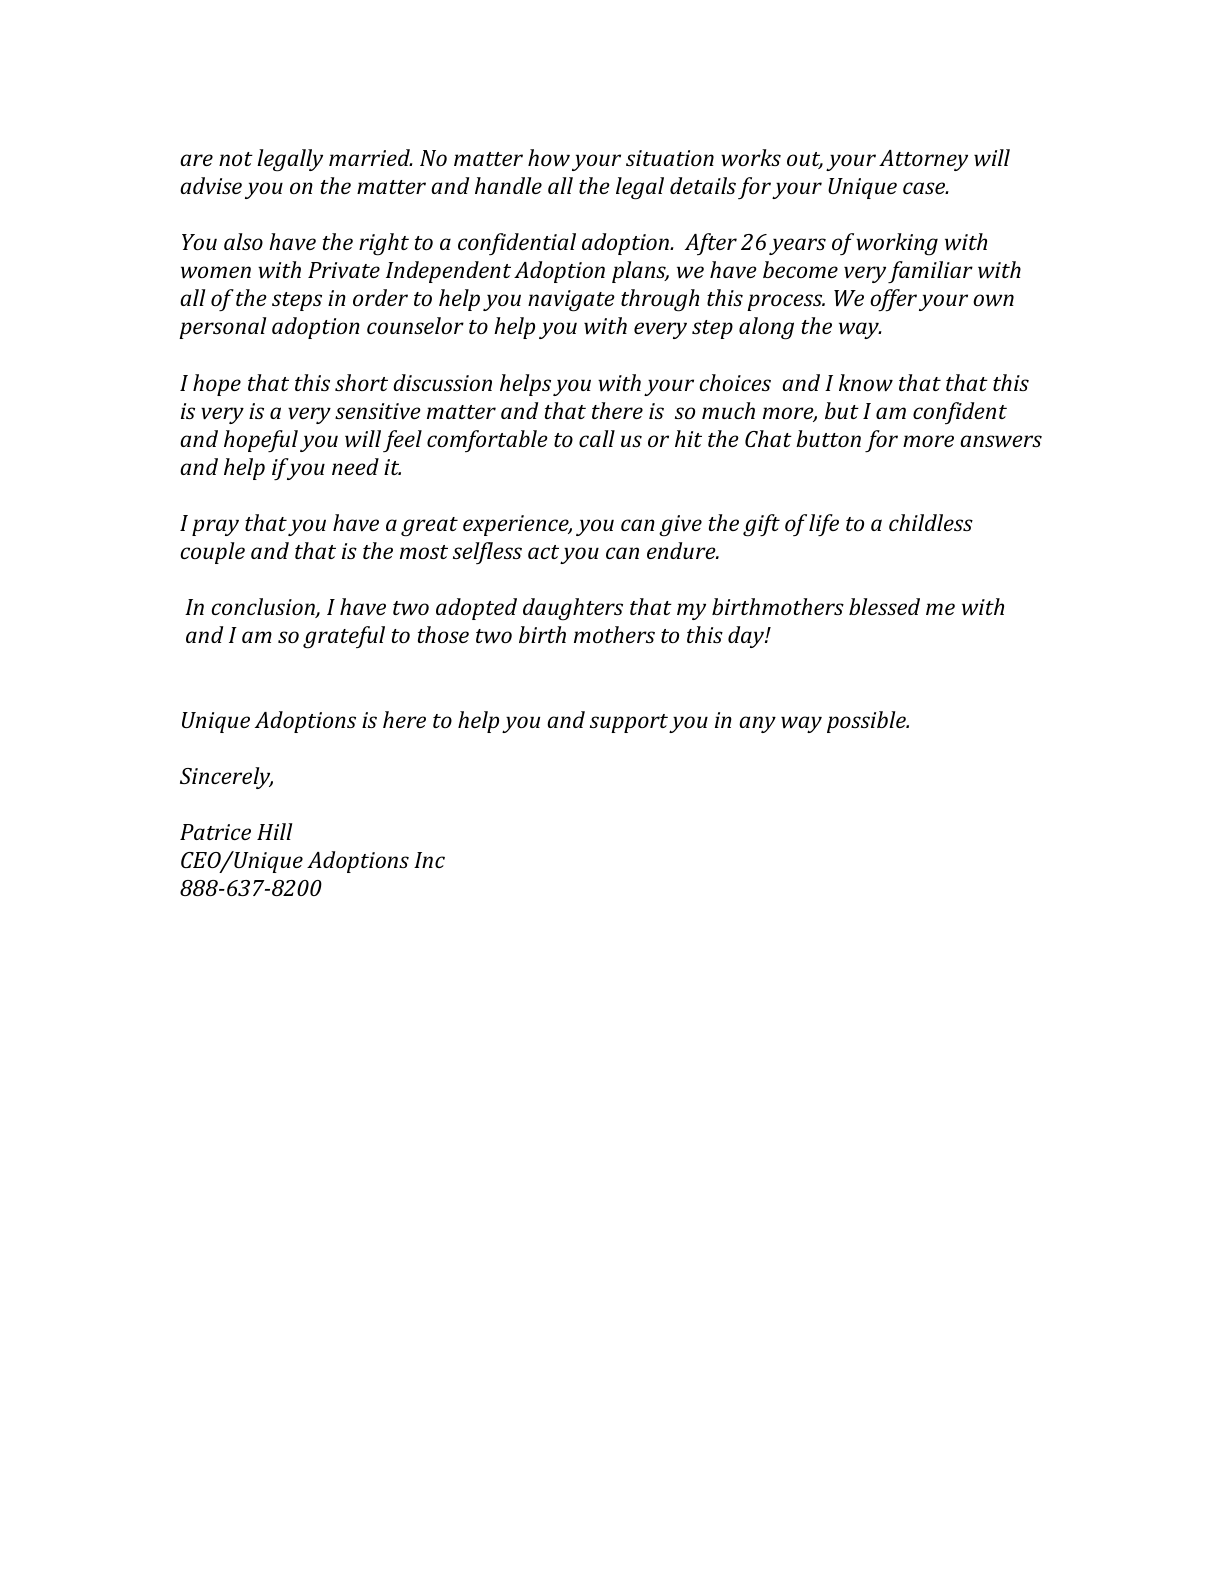 This image has width=1222, height=1581. I want to click on not, so click(236, 159).
